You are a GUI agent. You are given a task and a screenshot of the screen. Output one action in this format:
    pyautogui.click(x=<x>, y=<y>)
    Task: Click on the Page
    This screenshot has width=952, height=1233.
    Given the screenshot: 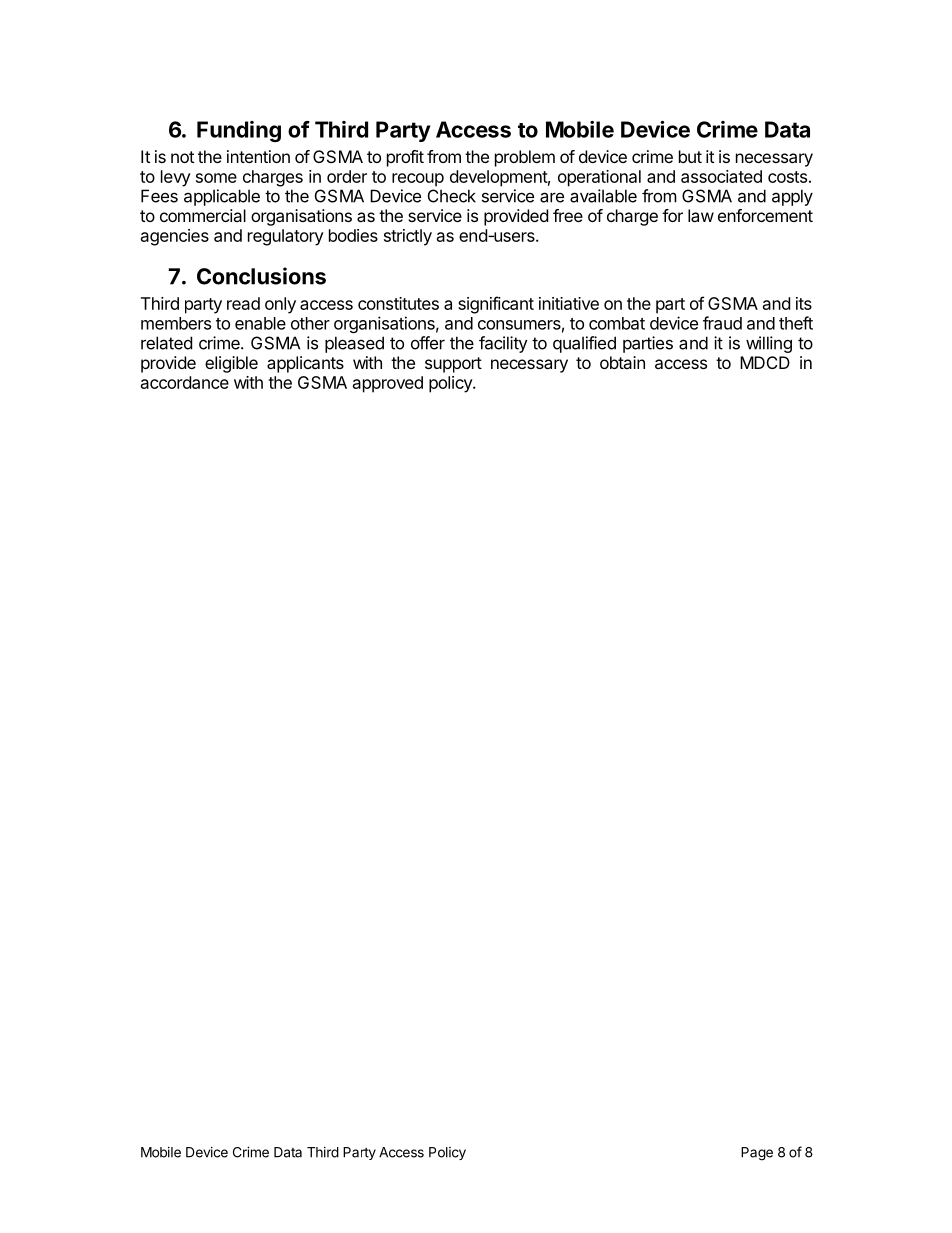 What is the action you would take?
    pyautogui.click(x=757, y=1154)
